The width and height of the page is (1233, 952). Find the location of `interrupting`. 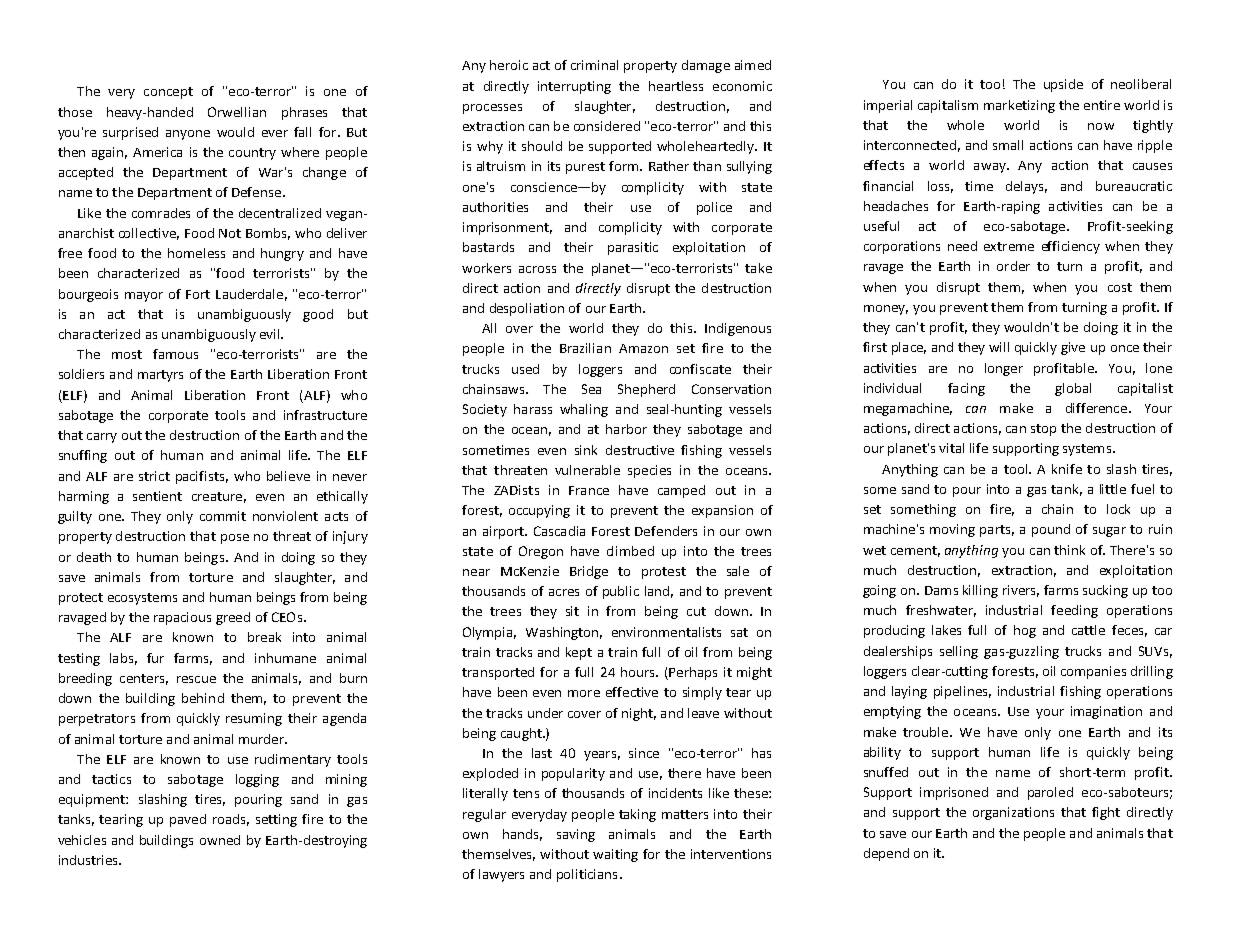

interrupting is located at coordinates (574, 87).
